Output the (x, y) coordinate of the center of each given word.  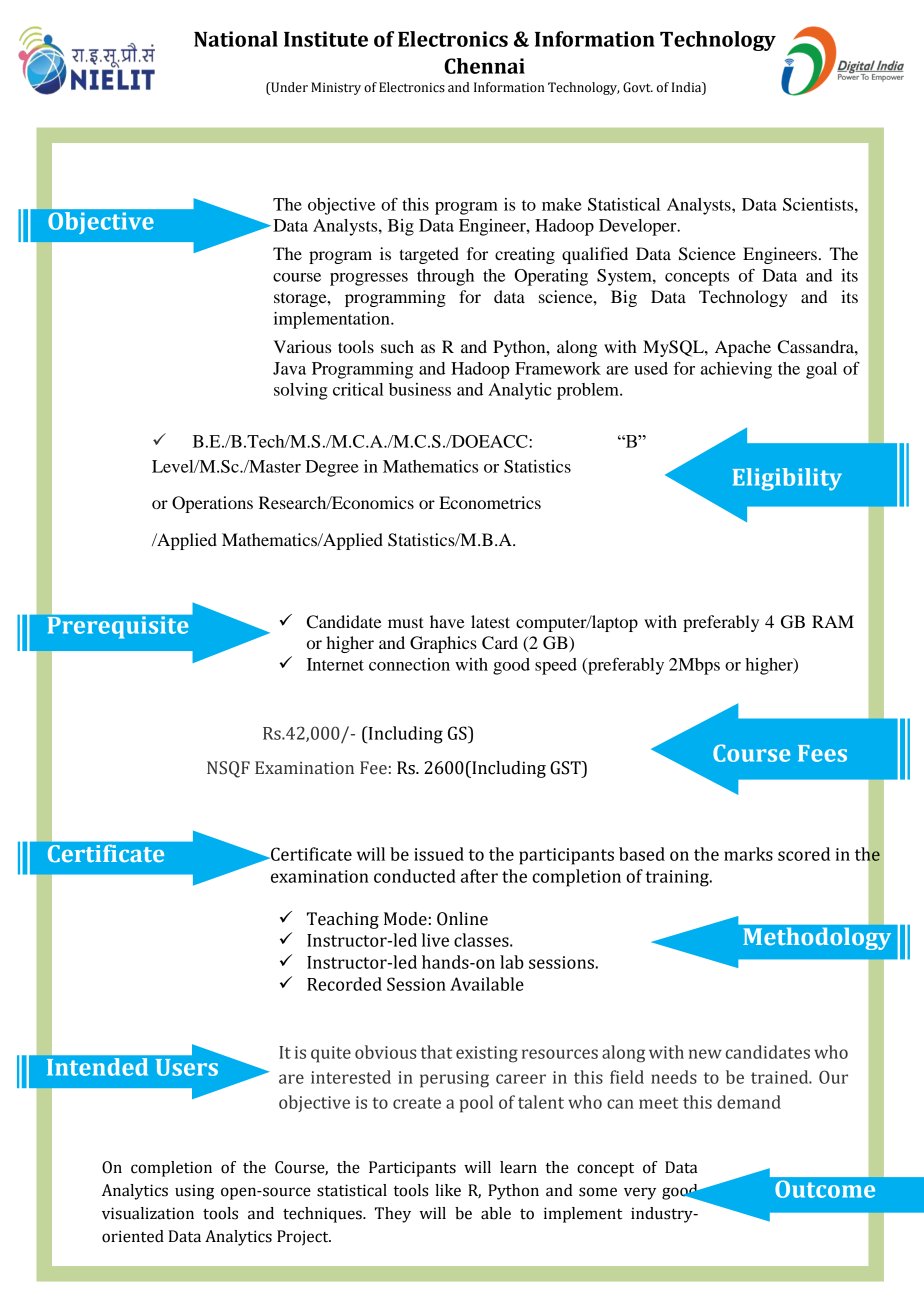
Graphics (443, 644)
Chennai (484, 66)
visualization (148, 1213)
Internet (335, 664)
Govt (638, 87)
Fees (822, 753)
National (236, 39)
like (448, 1190)
